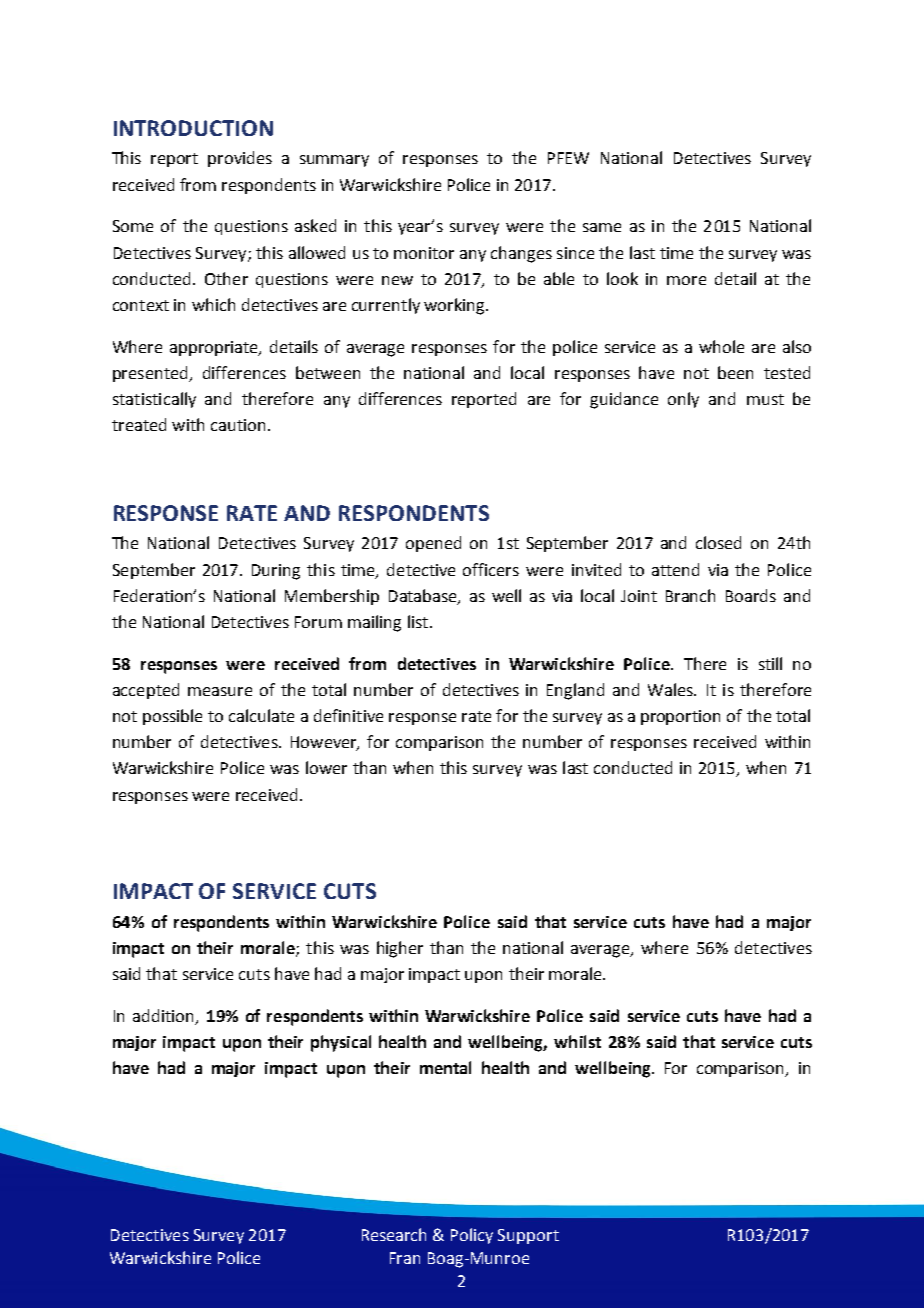 The image size is (924, 1308). Describe the element at coordinates (718, 542) in the page. I see `closed` at that location.
